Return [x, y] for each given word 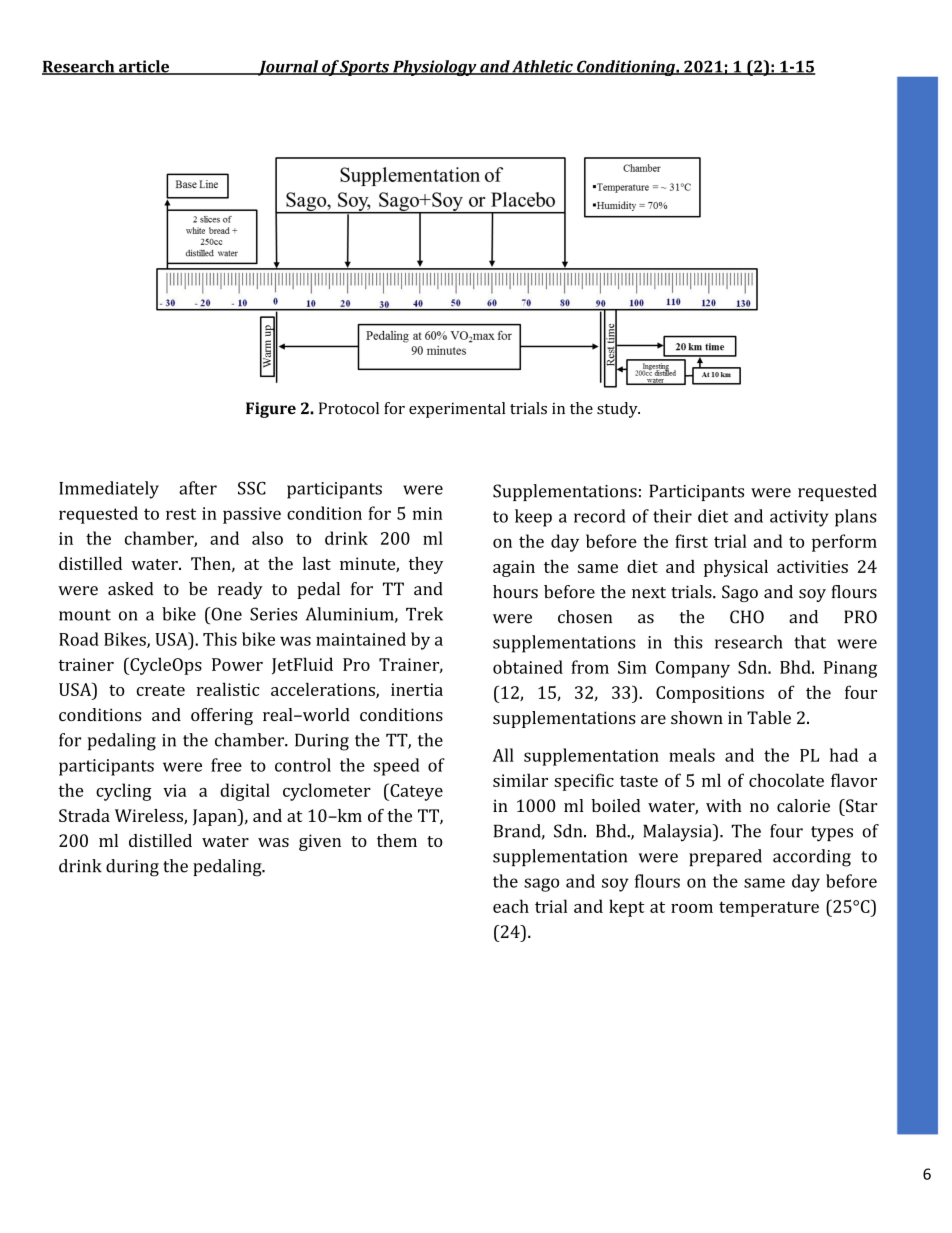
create [160, 690]
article [144, 67]
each [511, 906]
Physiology [435, 68]
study [618, 410]
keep [533, 518]
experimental [457, 410]
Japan [216, 817]
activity [799, 518]
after [198, 488]
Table [769, 717]
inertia [417, 689]
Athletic [542, 67]
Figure [271, 410]
